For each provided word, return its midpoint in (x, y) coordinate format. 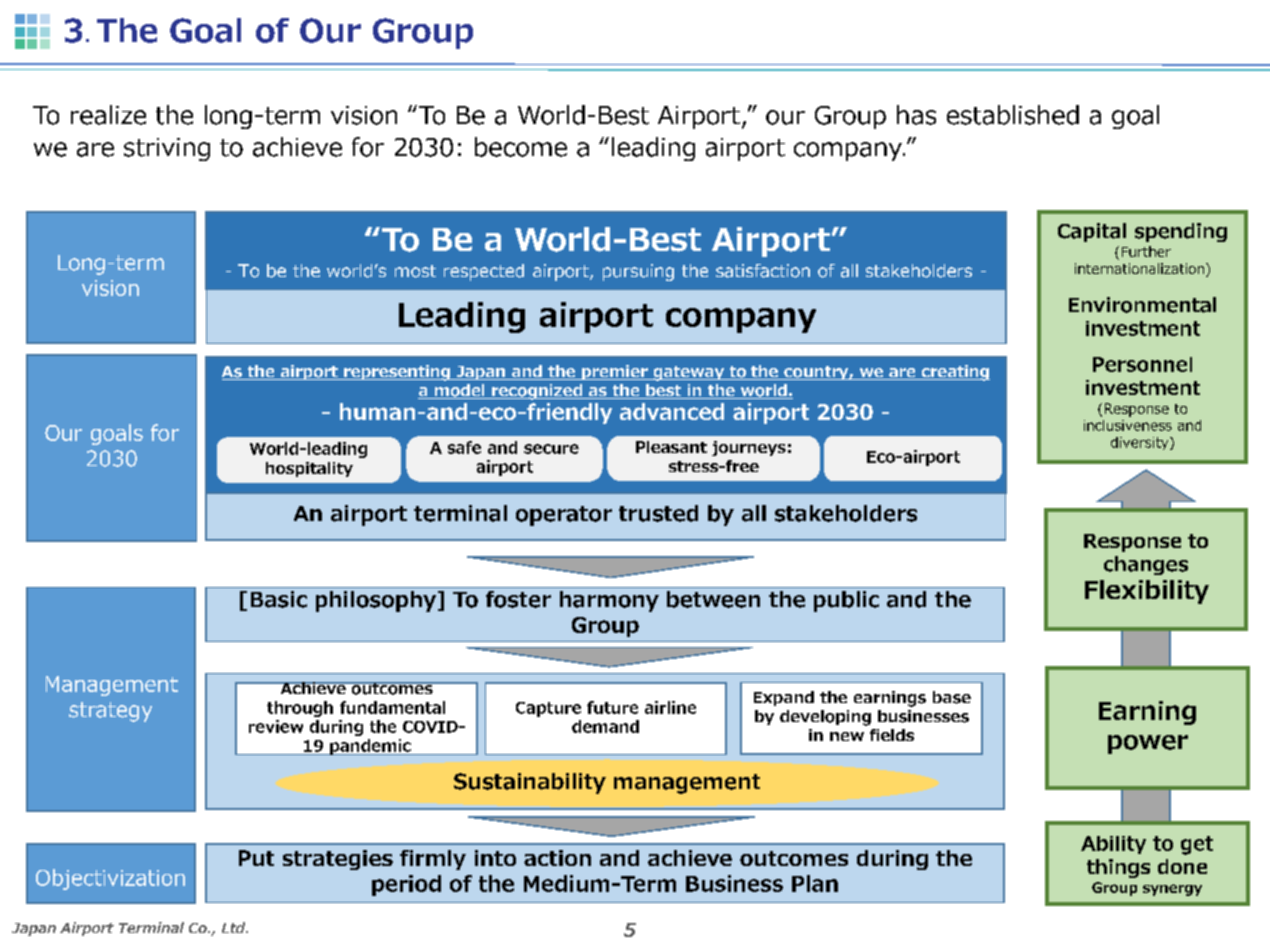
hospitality (309, 469)
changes (1146, 565)
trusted (658, 513)
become (521, 147)
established (1013, 115)
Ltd (235, 927)
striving (167, 149)
